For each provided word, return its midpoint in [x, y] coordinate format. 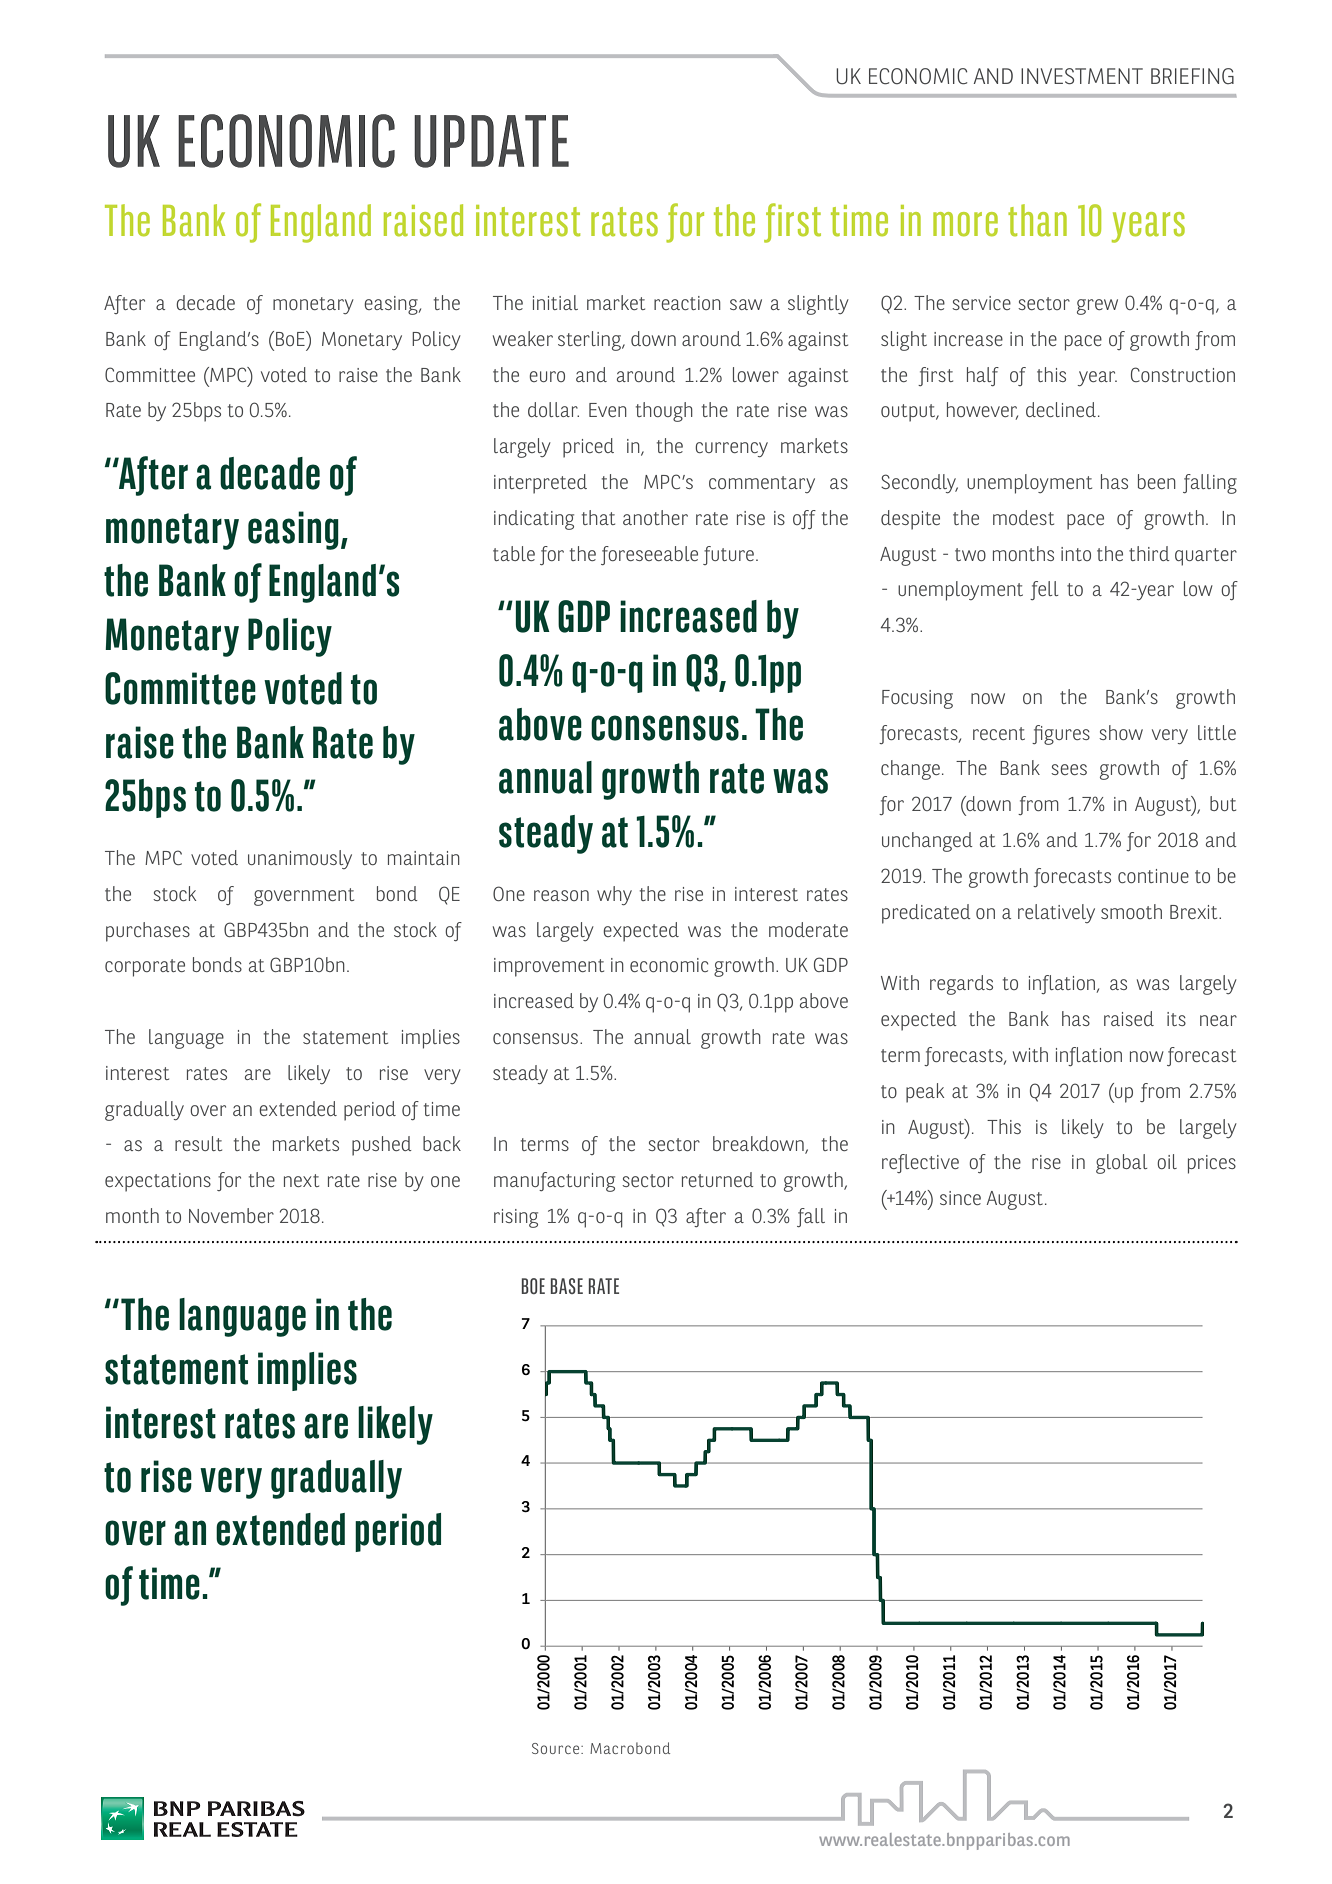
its [1176, 1019]
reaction [687, 303]
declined [1061, 409]
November [231, 1215]
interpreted [540, 484]
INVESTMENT [1082, 76]
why [614, 895]
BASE [567, 1286]
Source [557, 1748]
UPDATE [491, 141]
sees [1069, 769]
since [960, 1198]
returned [718, 1179]
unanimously [300, 859]
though [664, 412]
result [198, 1143]
